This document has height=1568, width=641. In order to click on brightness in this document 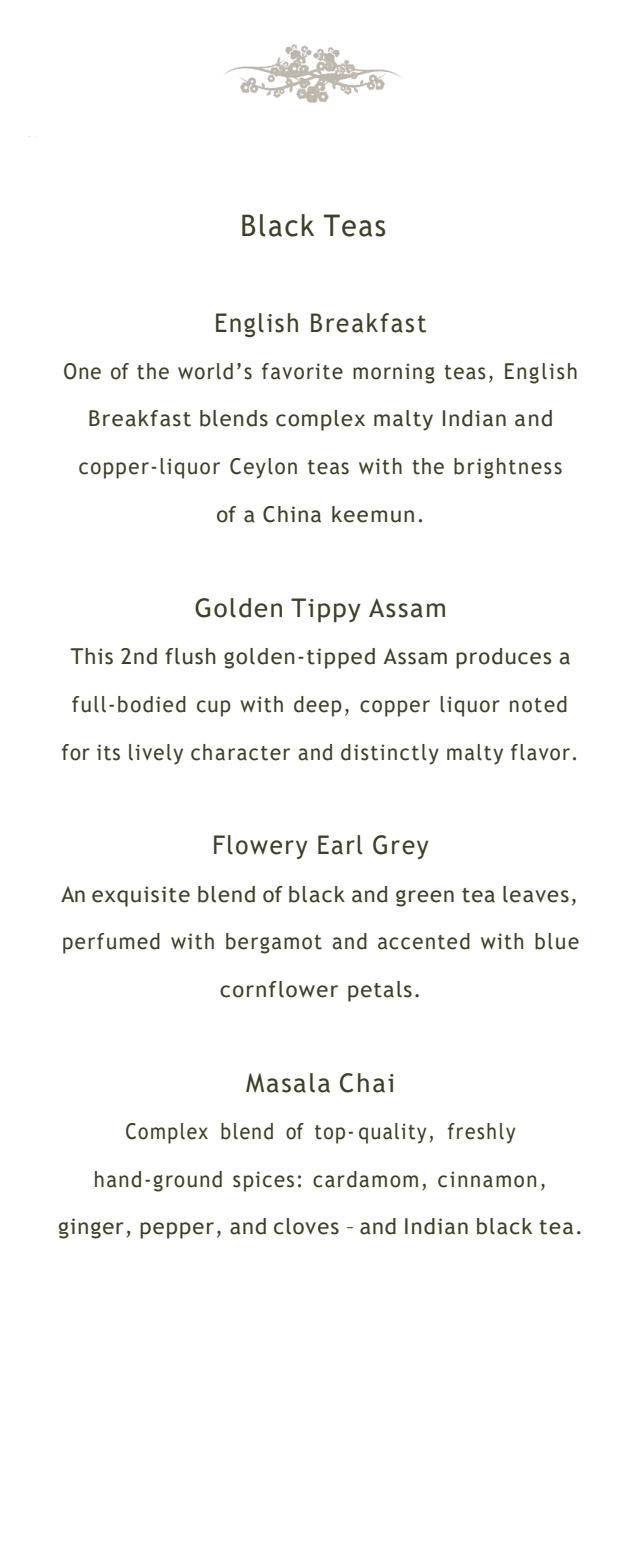, I will do `click(508, 468)`.
